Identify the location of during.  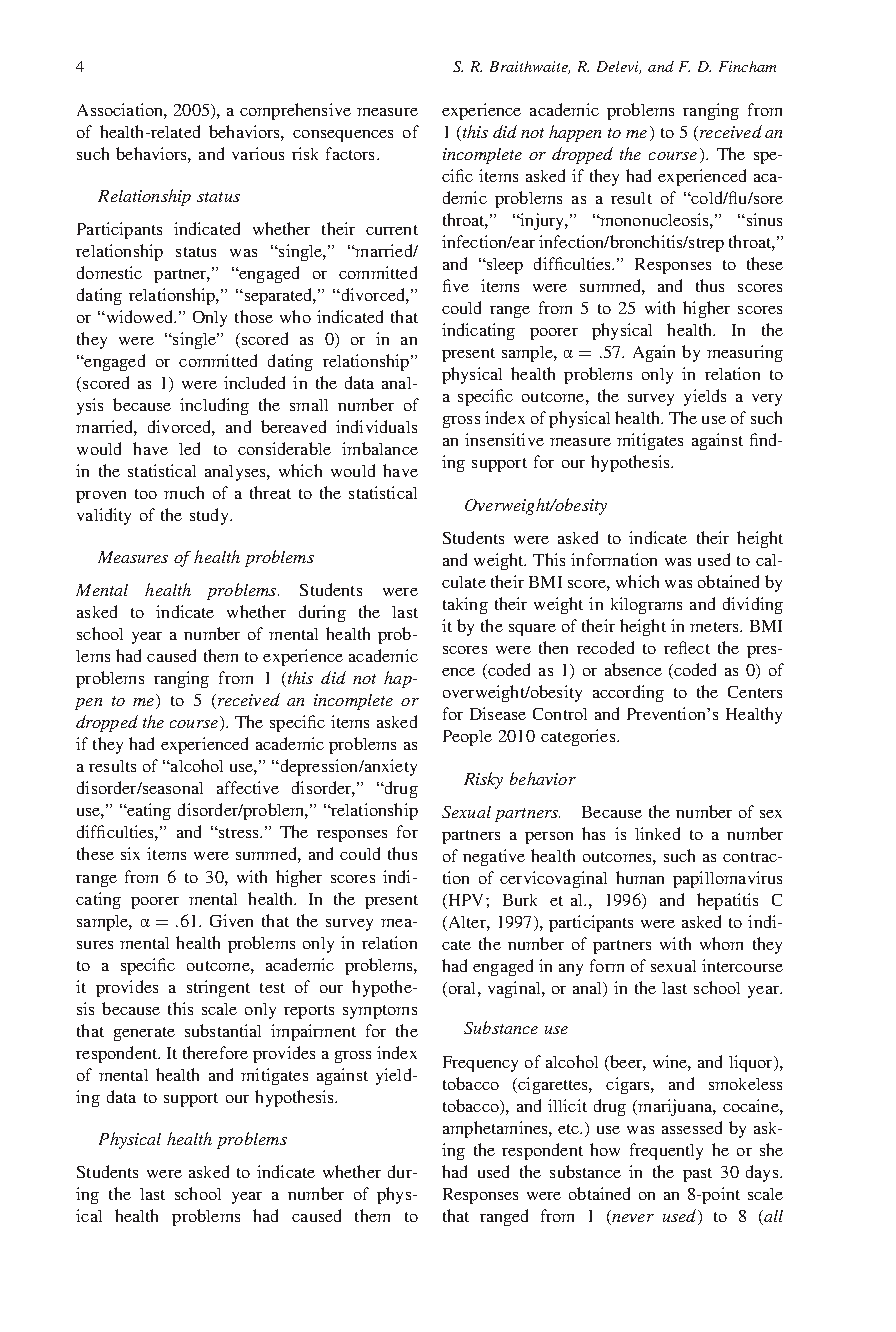
(322, 613).
